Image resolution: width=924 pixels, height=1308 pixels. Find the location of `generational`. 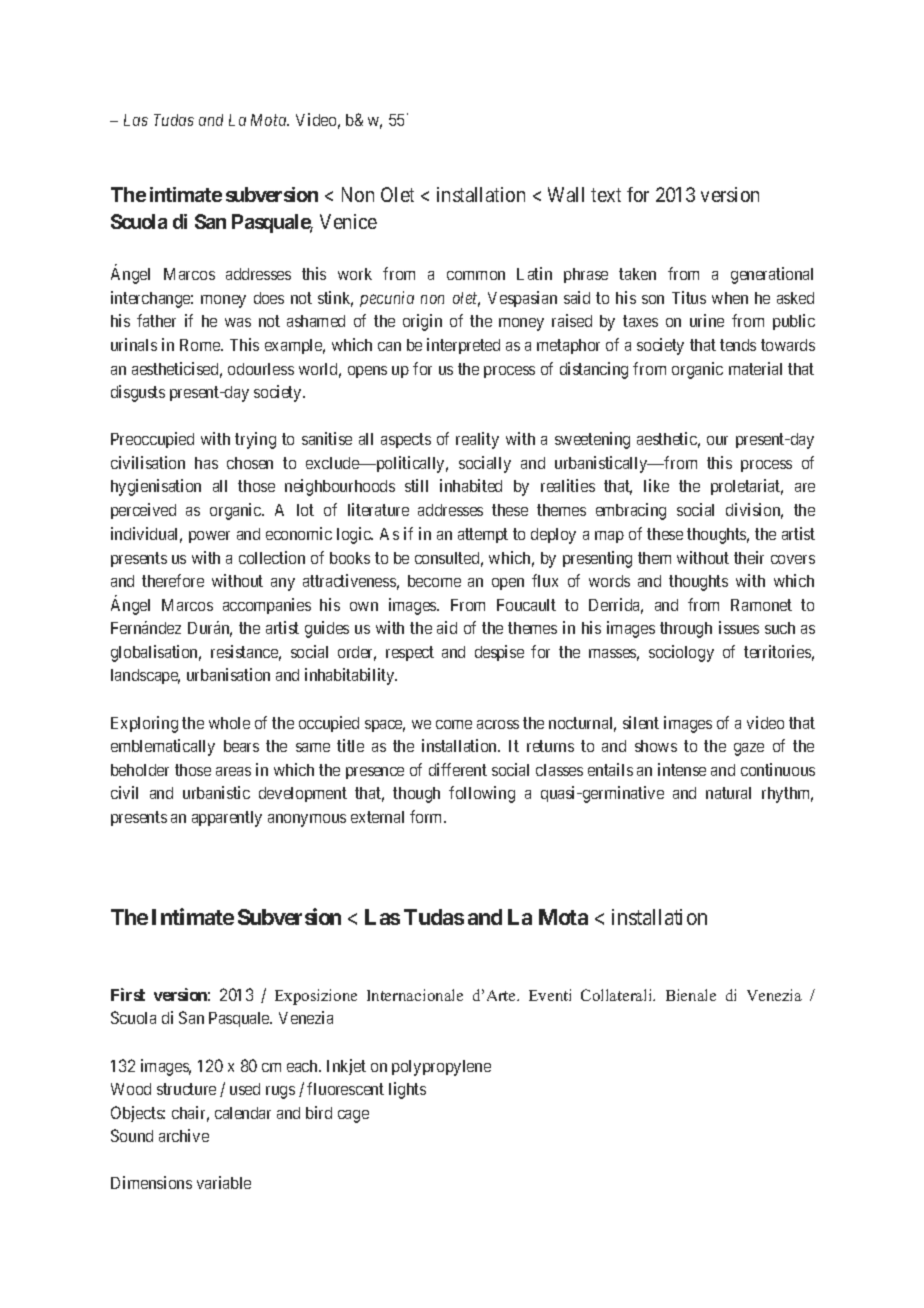

generational is located at coordinates (772, 275).
